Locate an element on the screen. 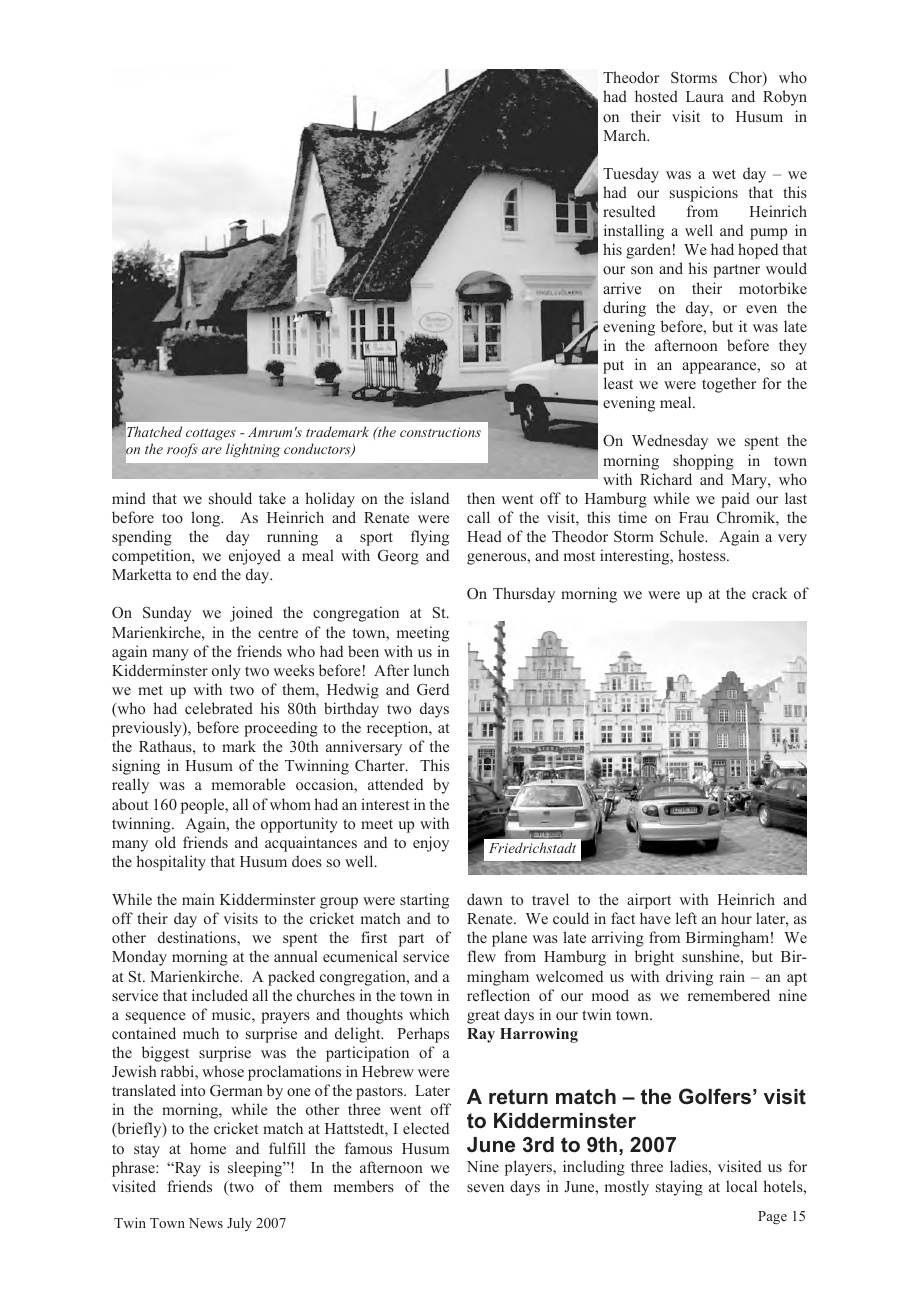  crack is located at coordinates (769, 593).
